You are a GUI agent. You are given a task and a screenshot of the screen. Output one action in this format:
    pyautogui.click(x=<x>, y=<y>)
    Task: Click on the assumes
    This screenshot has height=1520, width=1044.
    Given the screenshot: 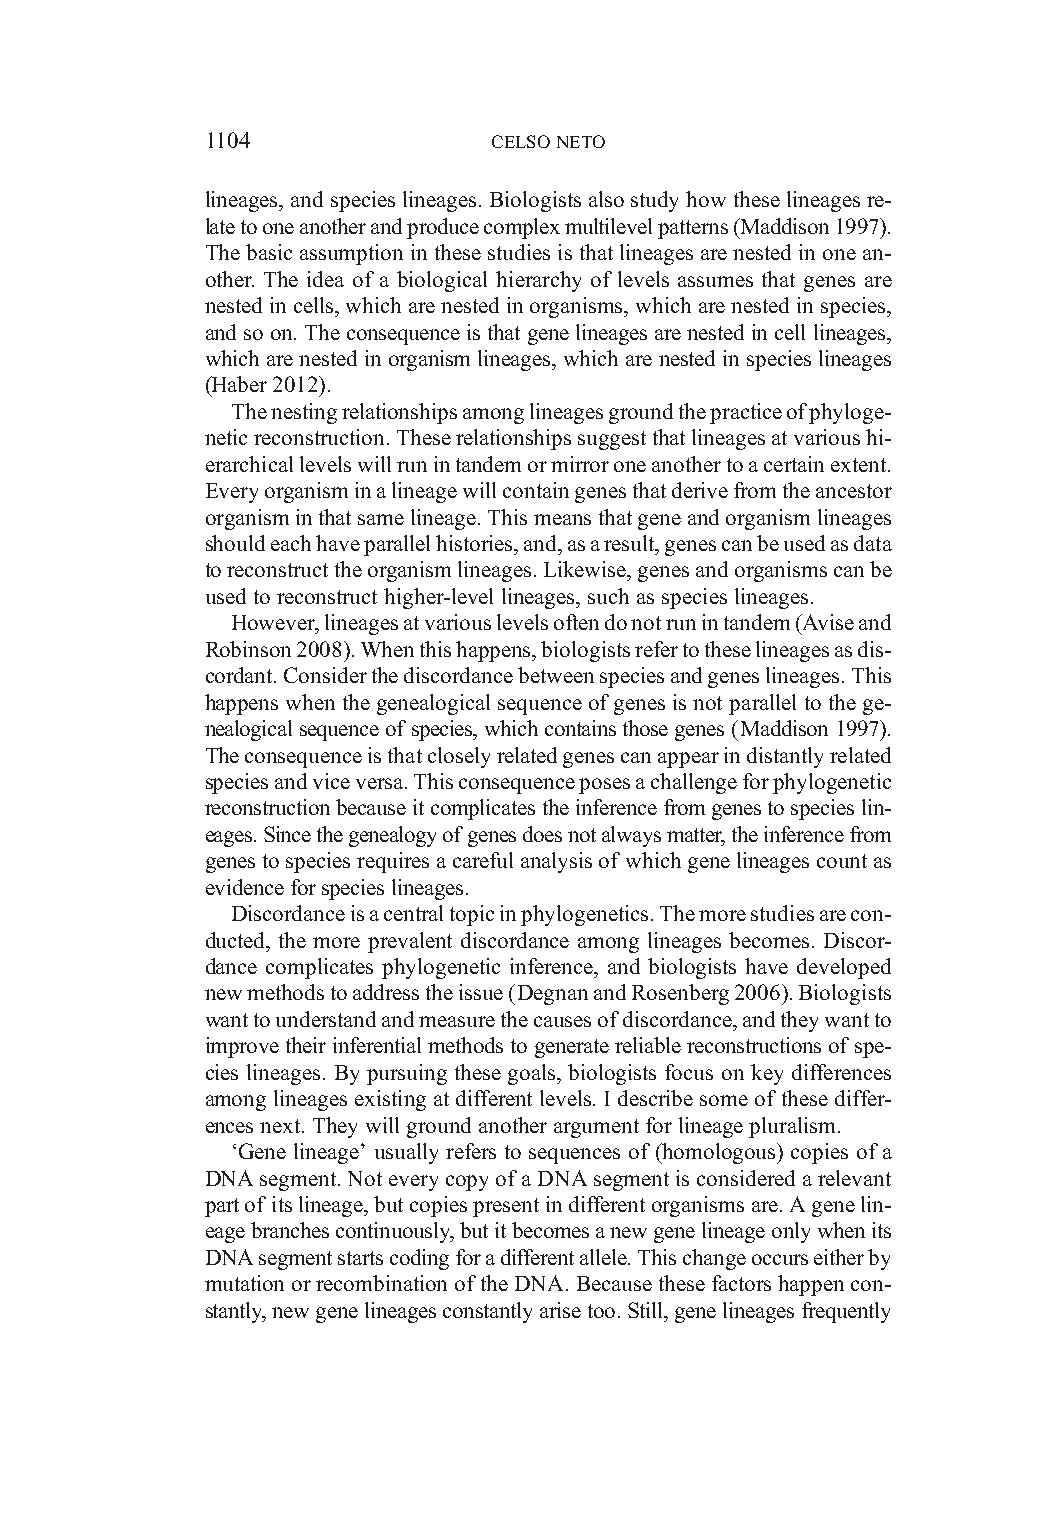 What is the action you would take?
    pyautogui.click(x=715, y=281)
